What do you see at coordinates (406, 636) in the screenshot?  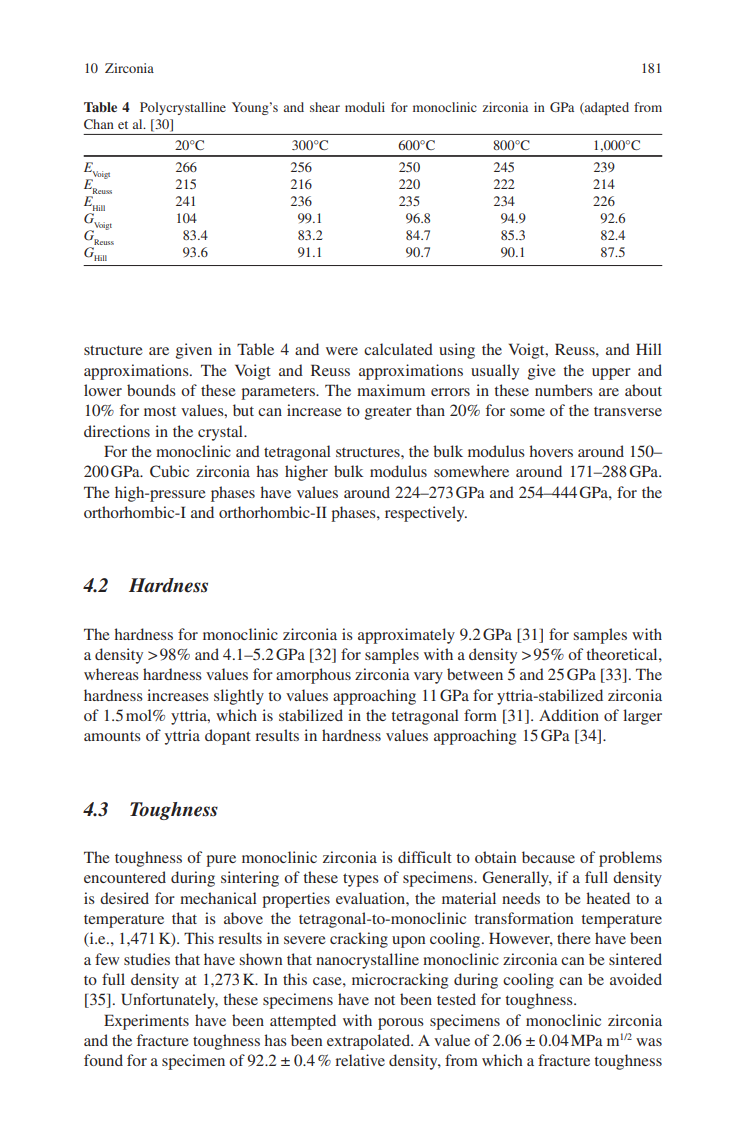 I see `approximately` at bounding box center [406, 636].
